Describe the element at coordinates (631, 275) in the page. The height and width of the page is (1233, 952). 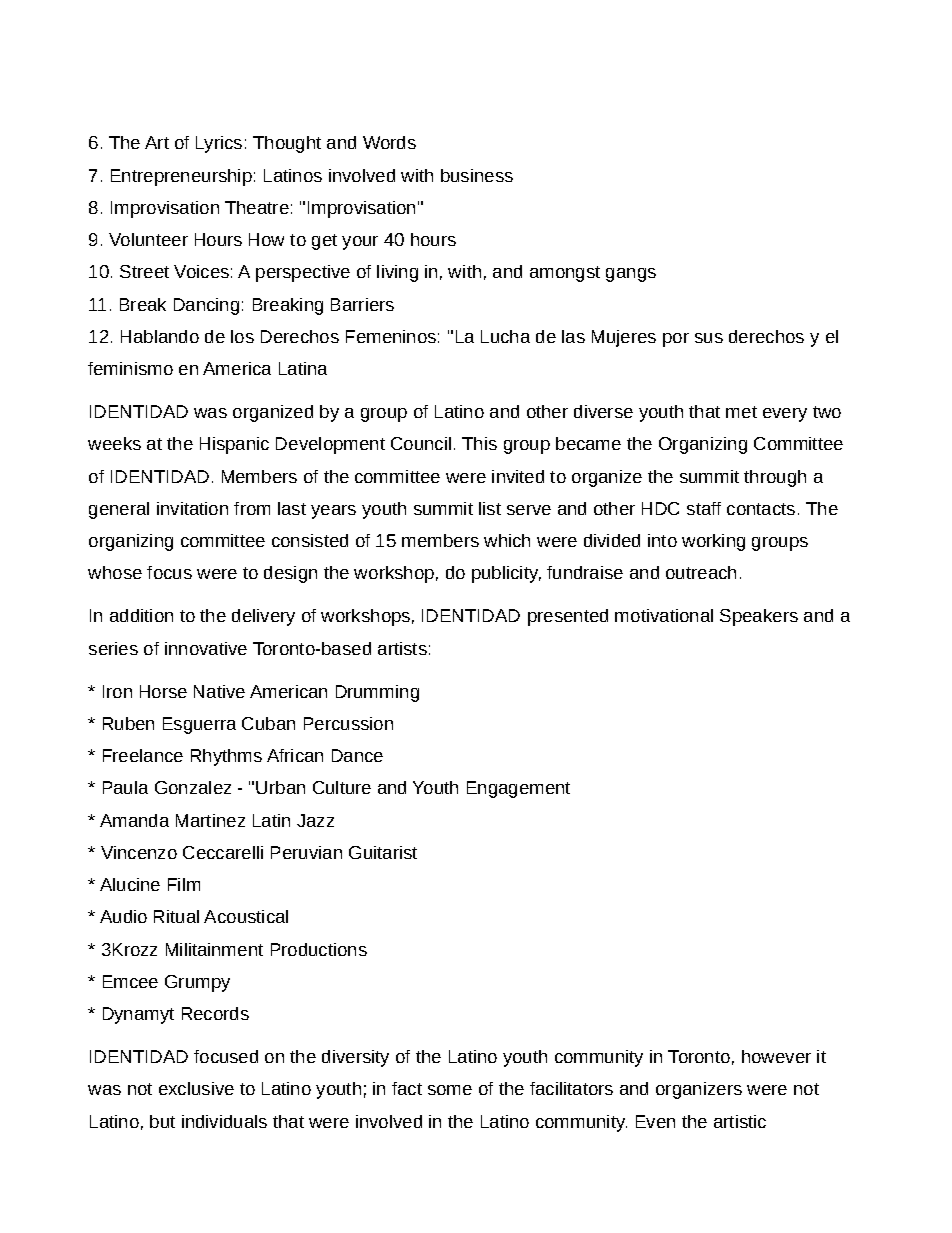
I see `gangs` at that location.
